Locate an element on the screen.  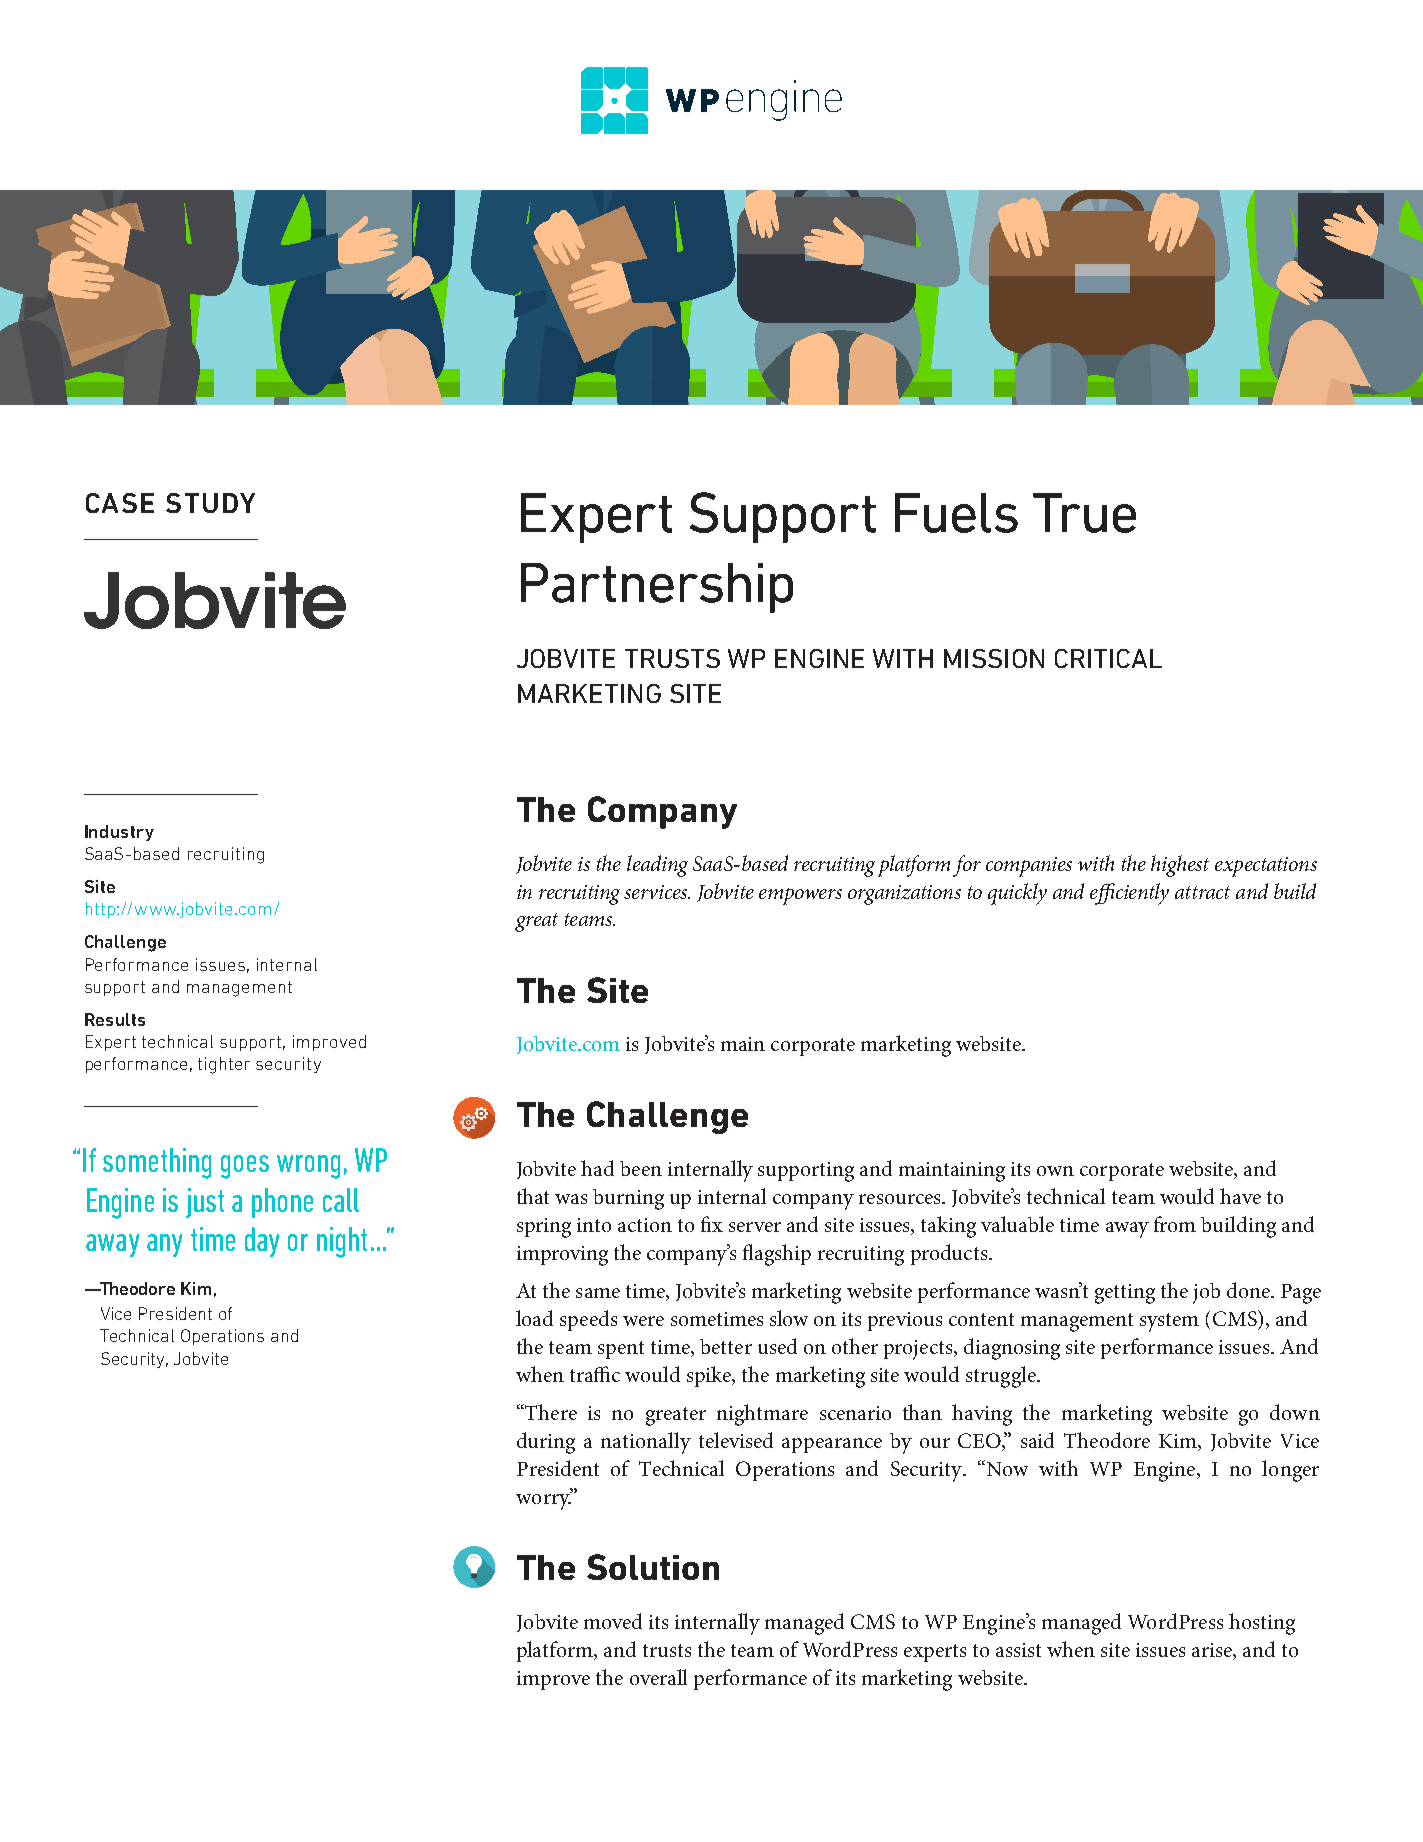
Partnership is located at coordinates (657, 588).
